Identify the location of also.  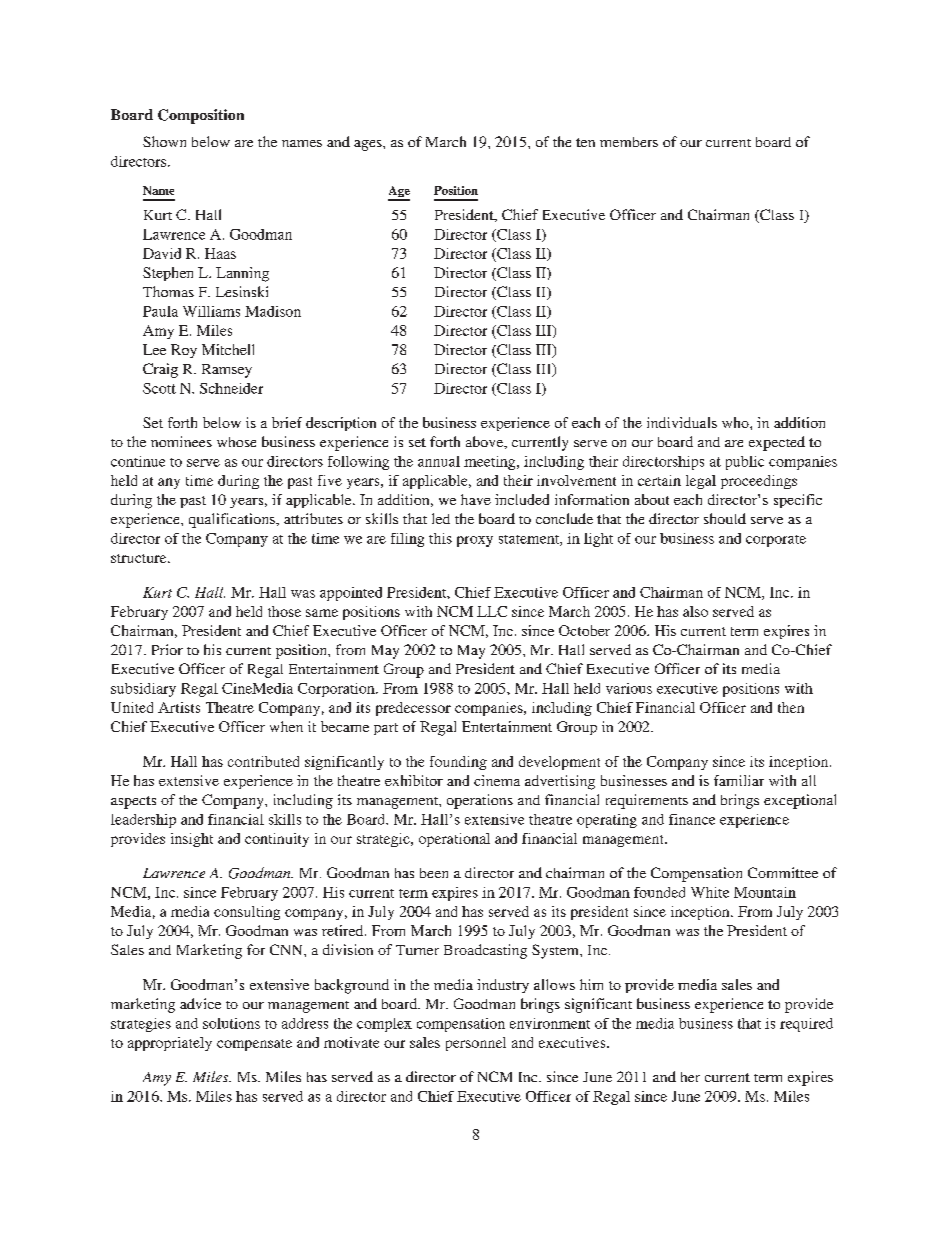
(695, 611).
